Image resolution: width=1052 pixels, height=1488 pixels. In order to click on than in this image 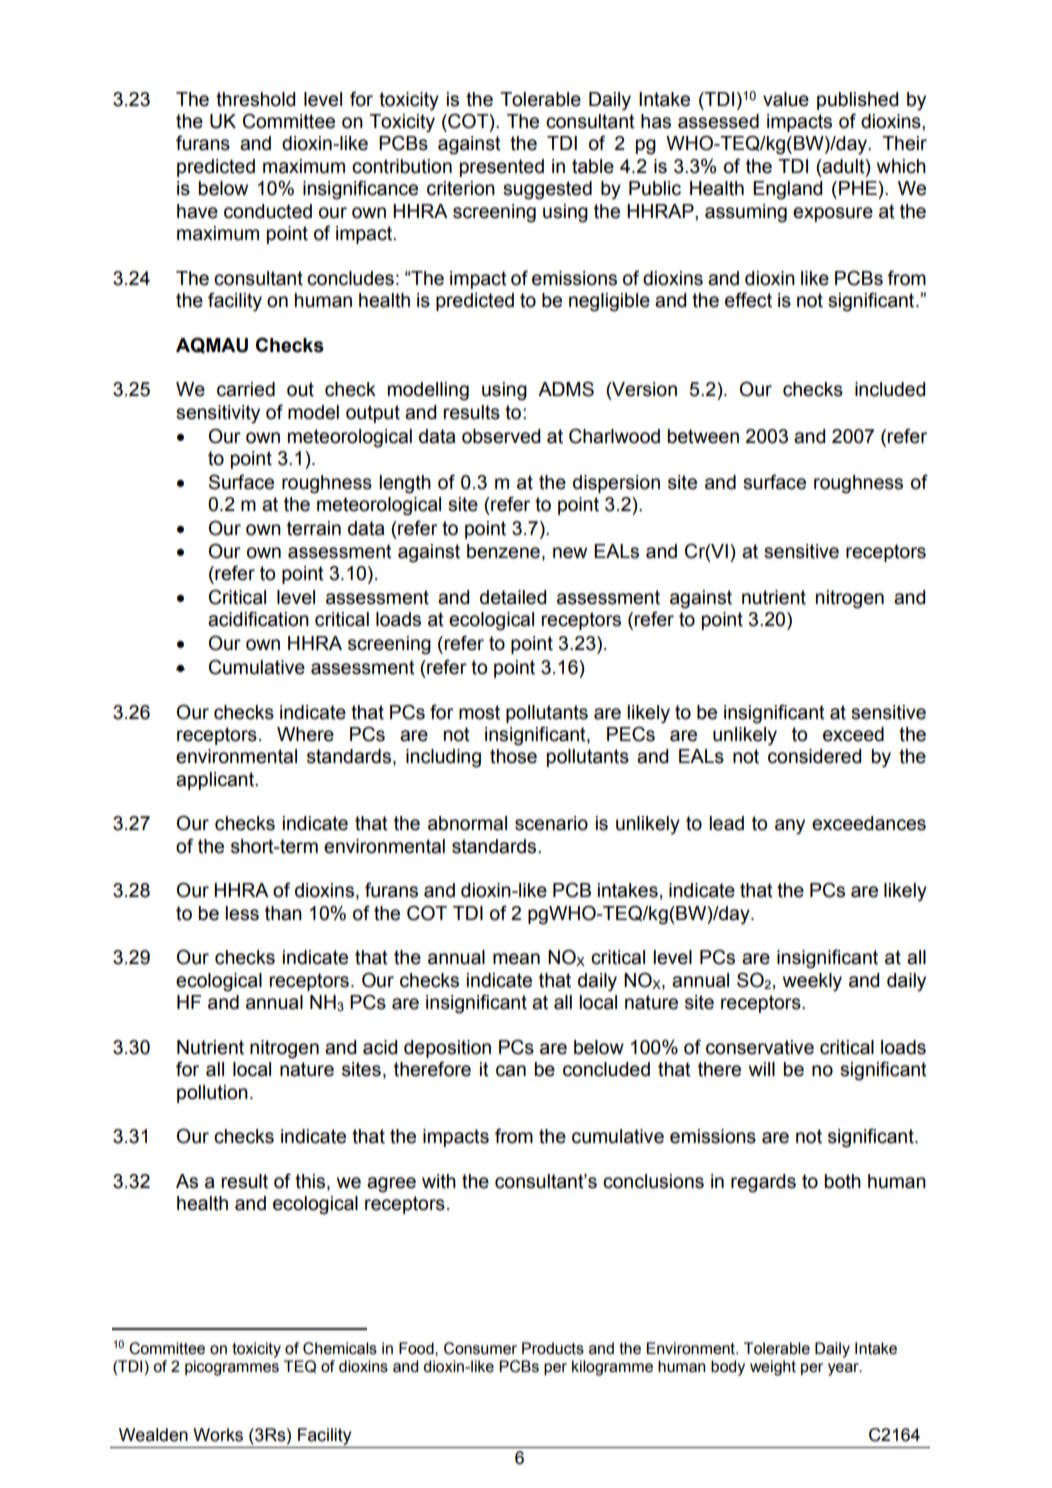, I will do `click(283, 913)`.
